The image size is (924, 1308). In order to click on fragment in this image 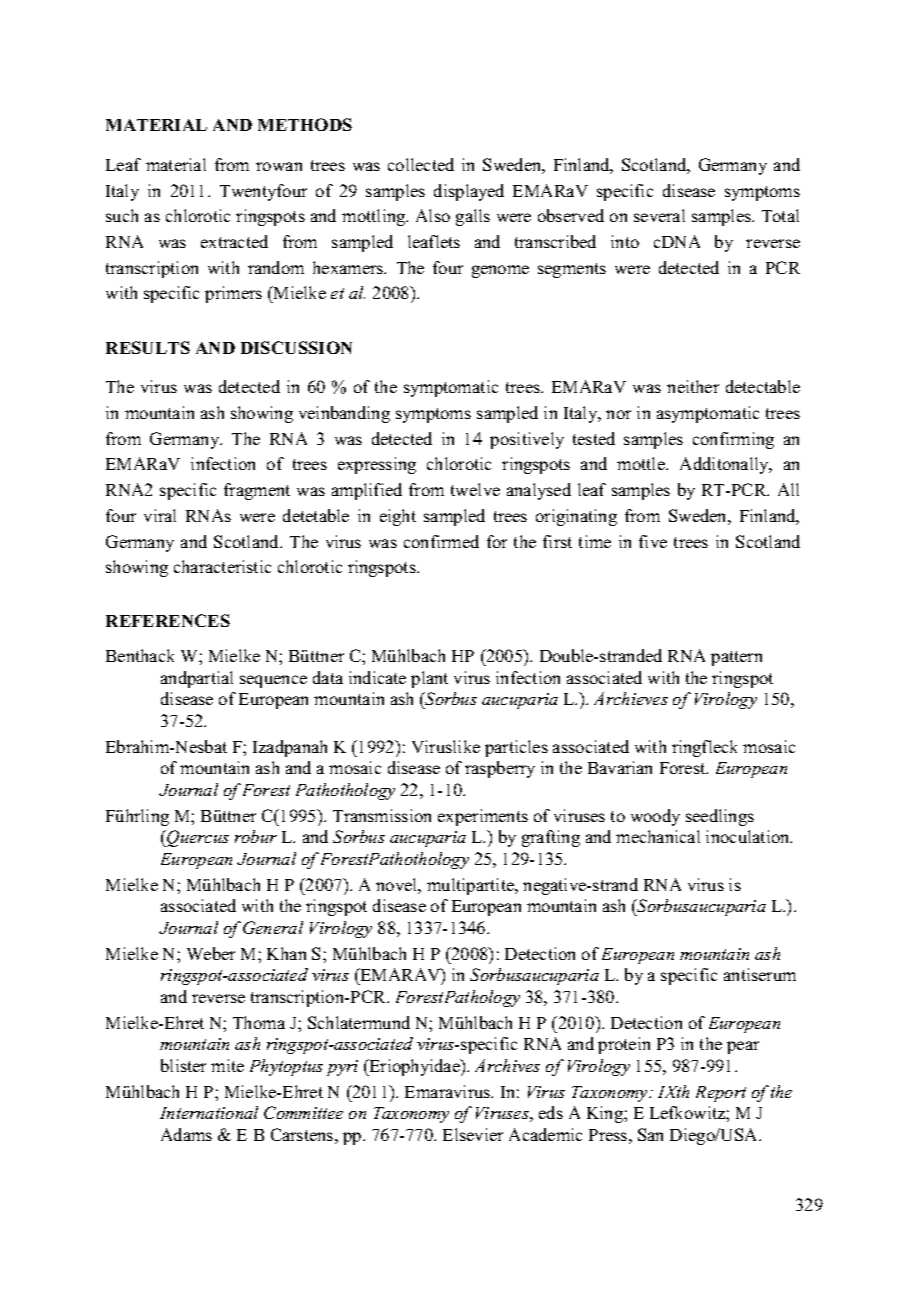, I will do `click(257, 491)`.
